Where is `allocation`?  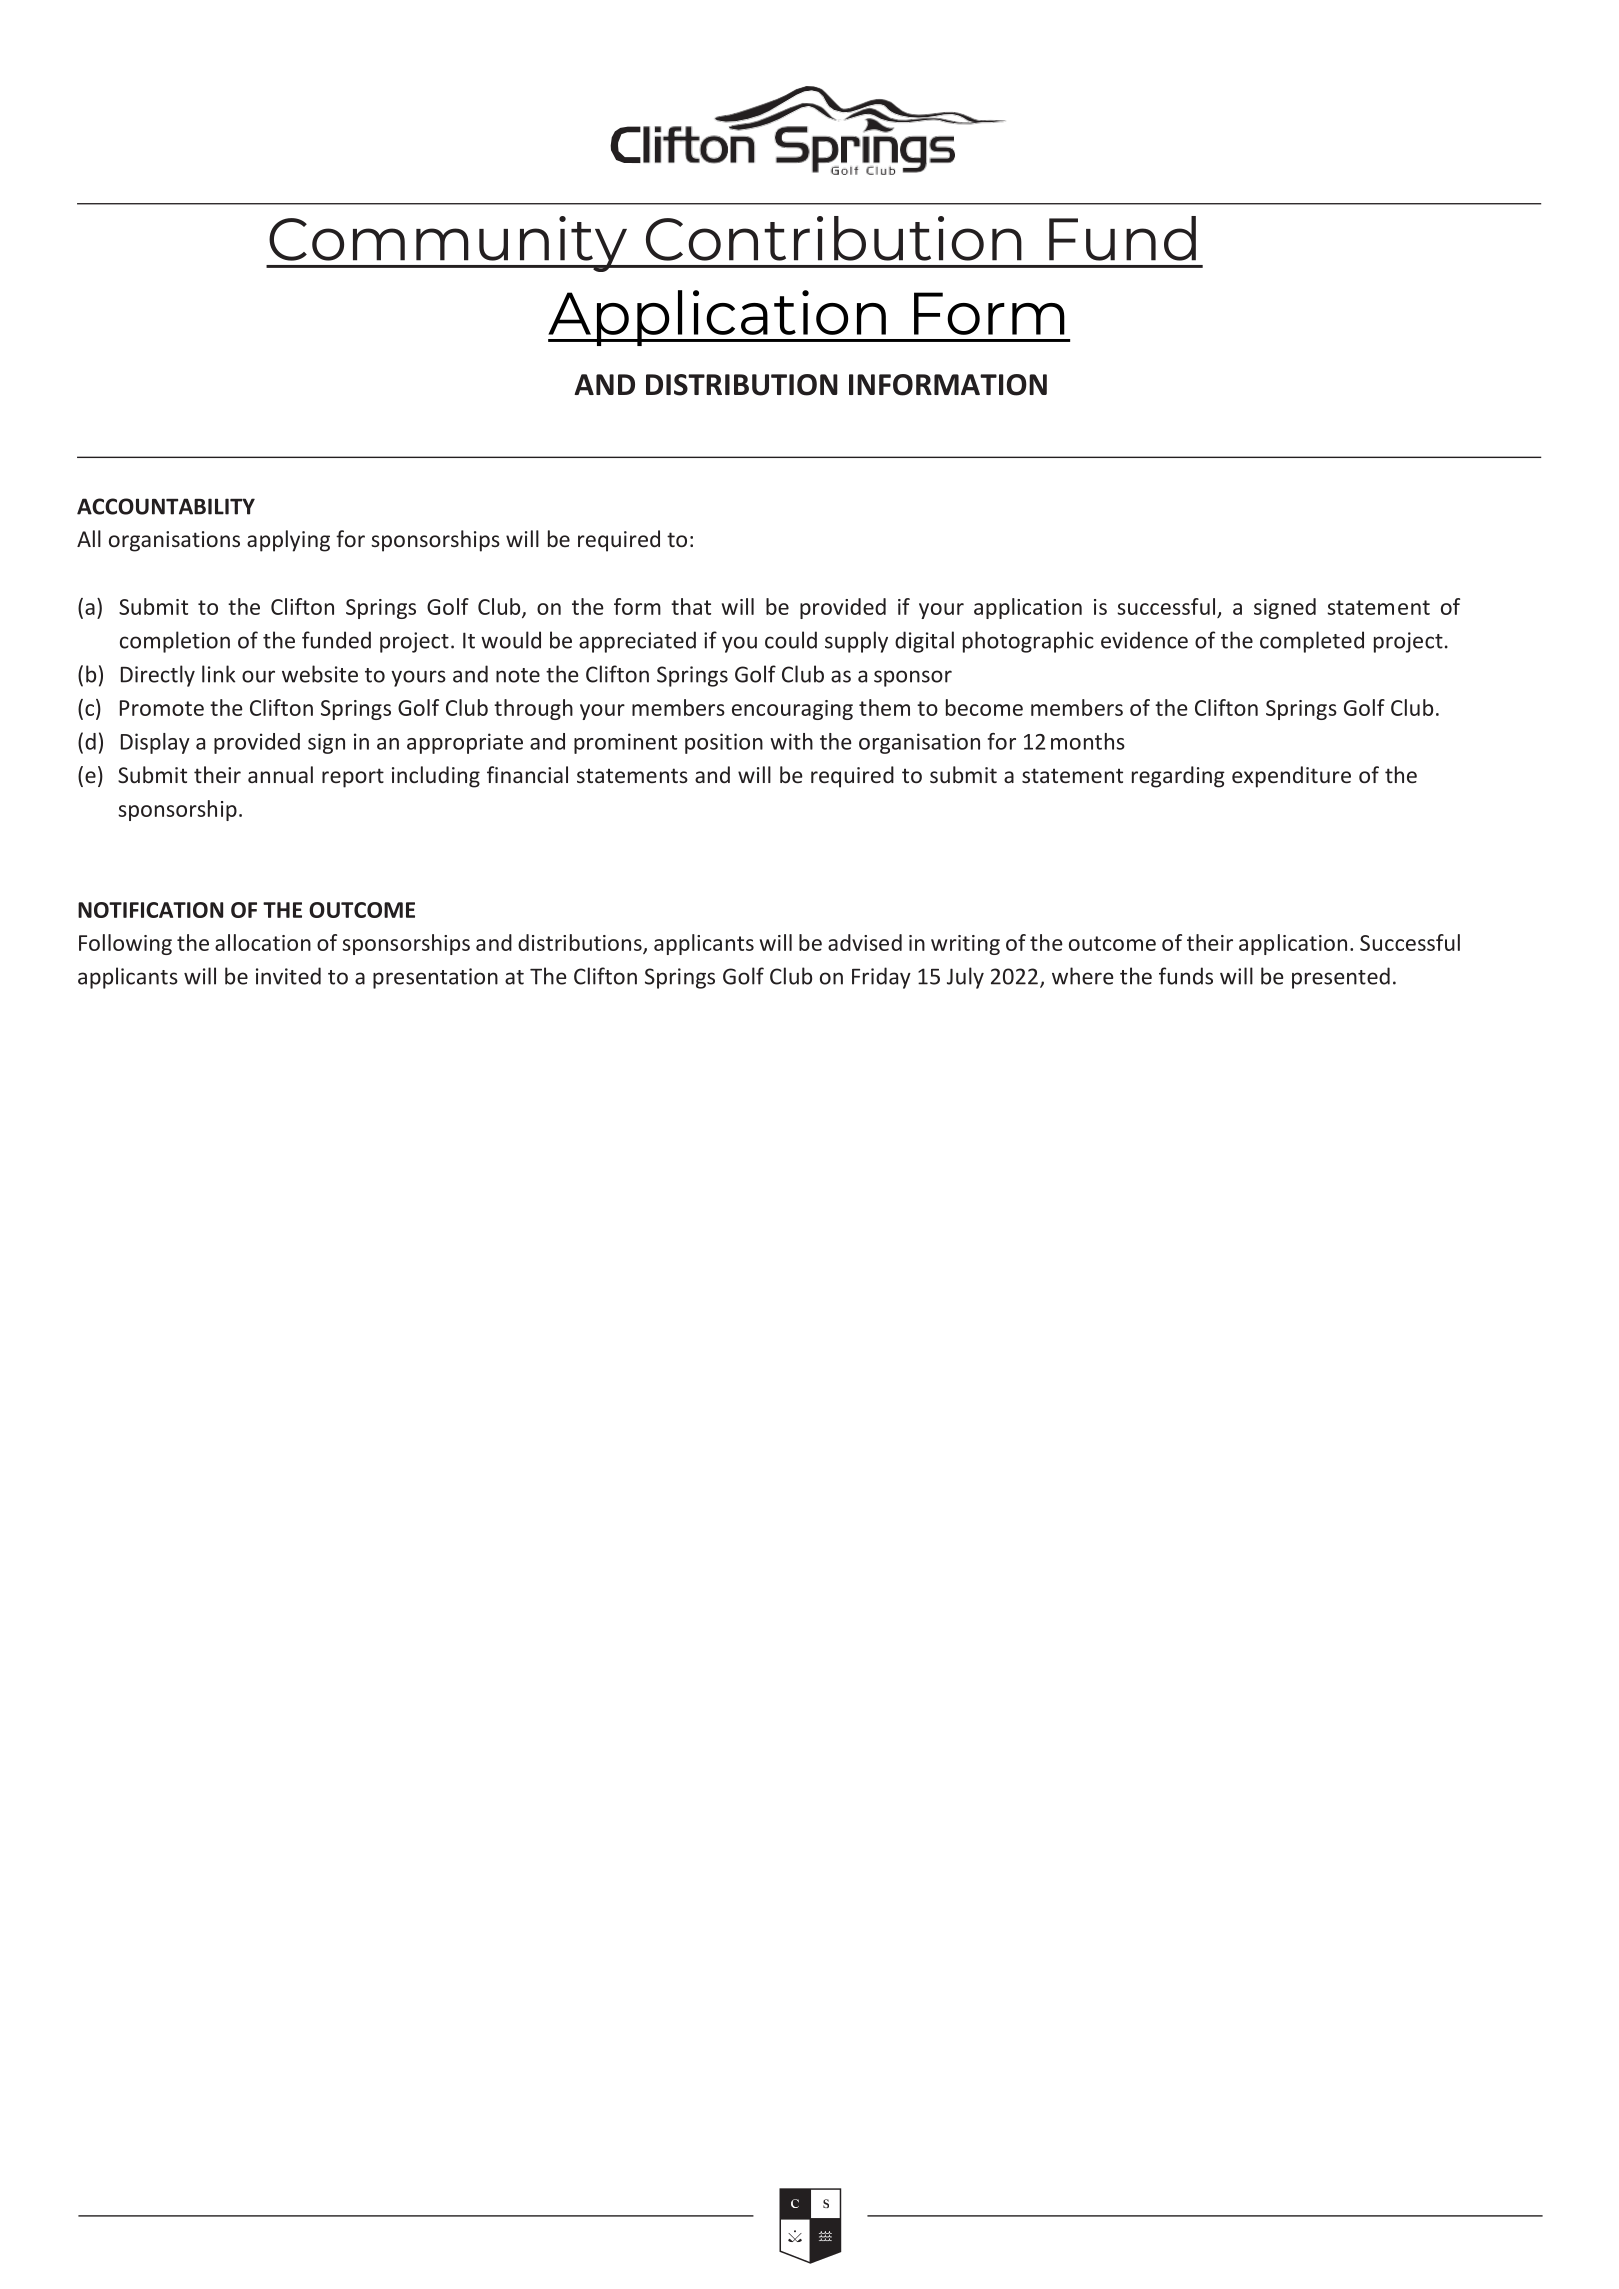 allocation is located at coordinates (263, 942).
